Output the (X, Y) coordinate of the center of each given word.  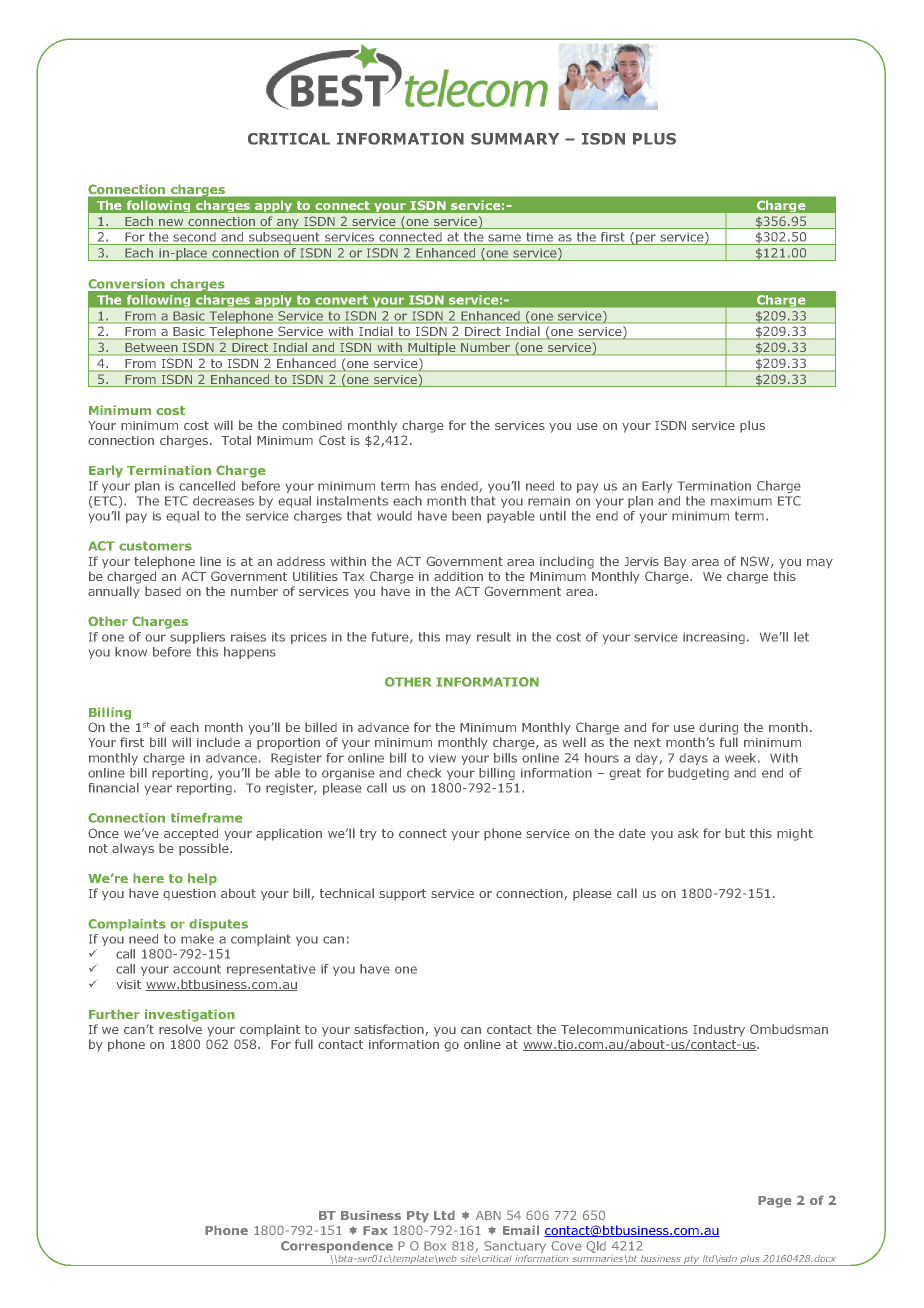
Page (775, 1202)
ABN (488, 1215)
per (646, 239)
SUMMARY (515, 139)
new (171, 222)
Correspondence (337, 1247)
